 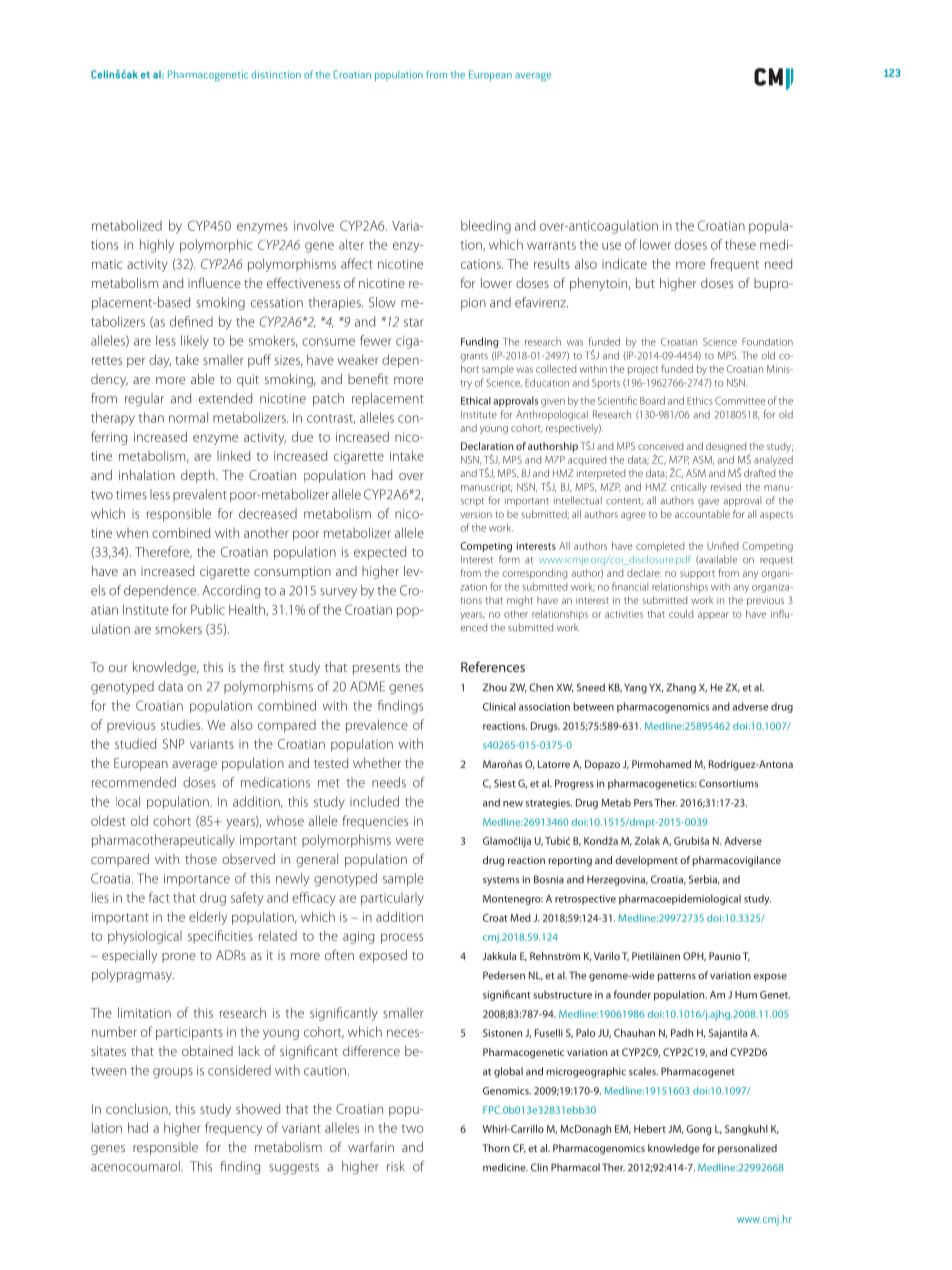 I want to click on Zhou, so click(x=495, y=687).
